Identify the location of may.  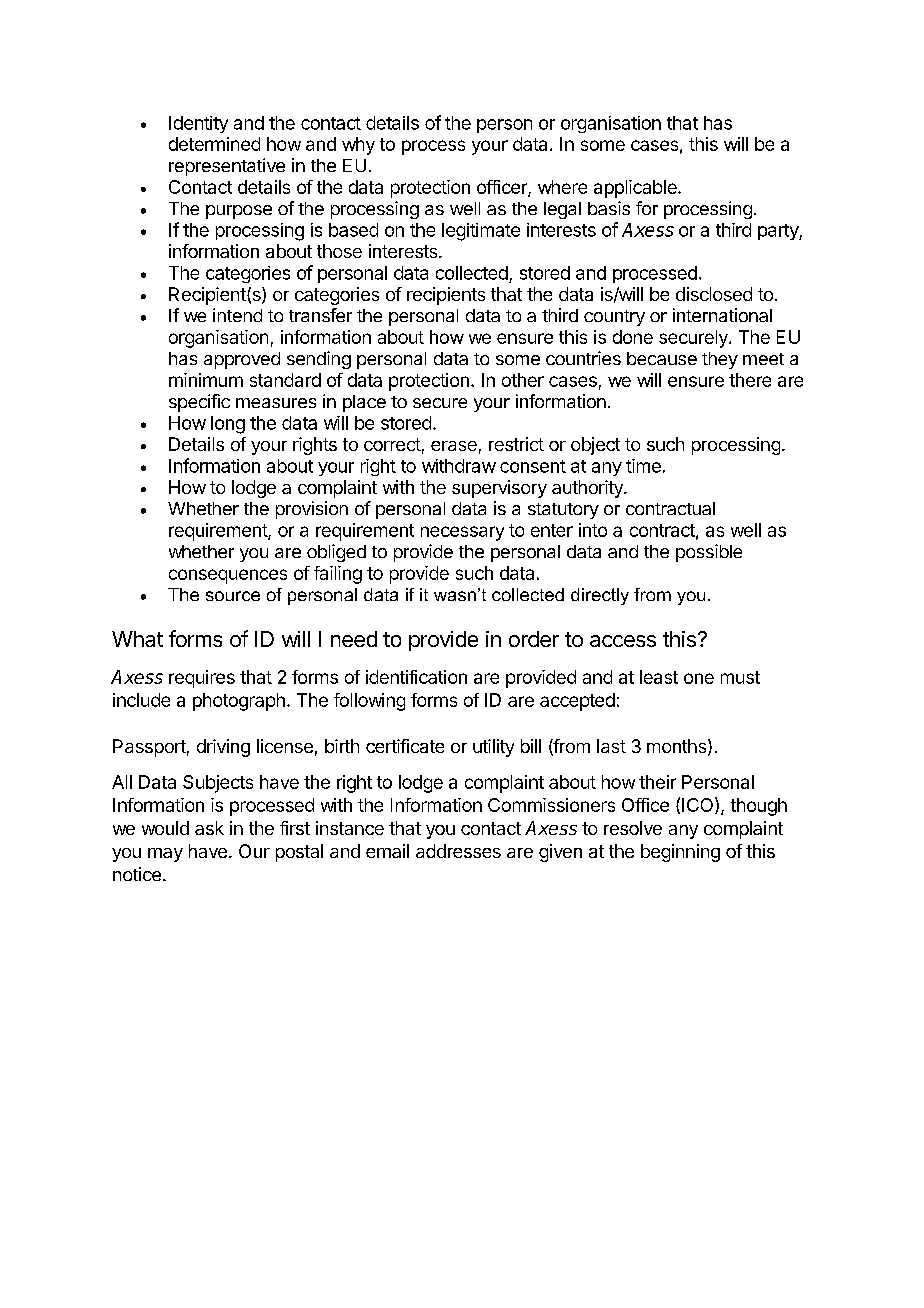
(165, 855).
